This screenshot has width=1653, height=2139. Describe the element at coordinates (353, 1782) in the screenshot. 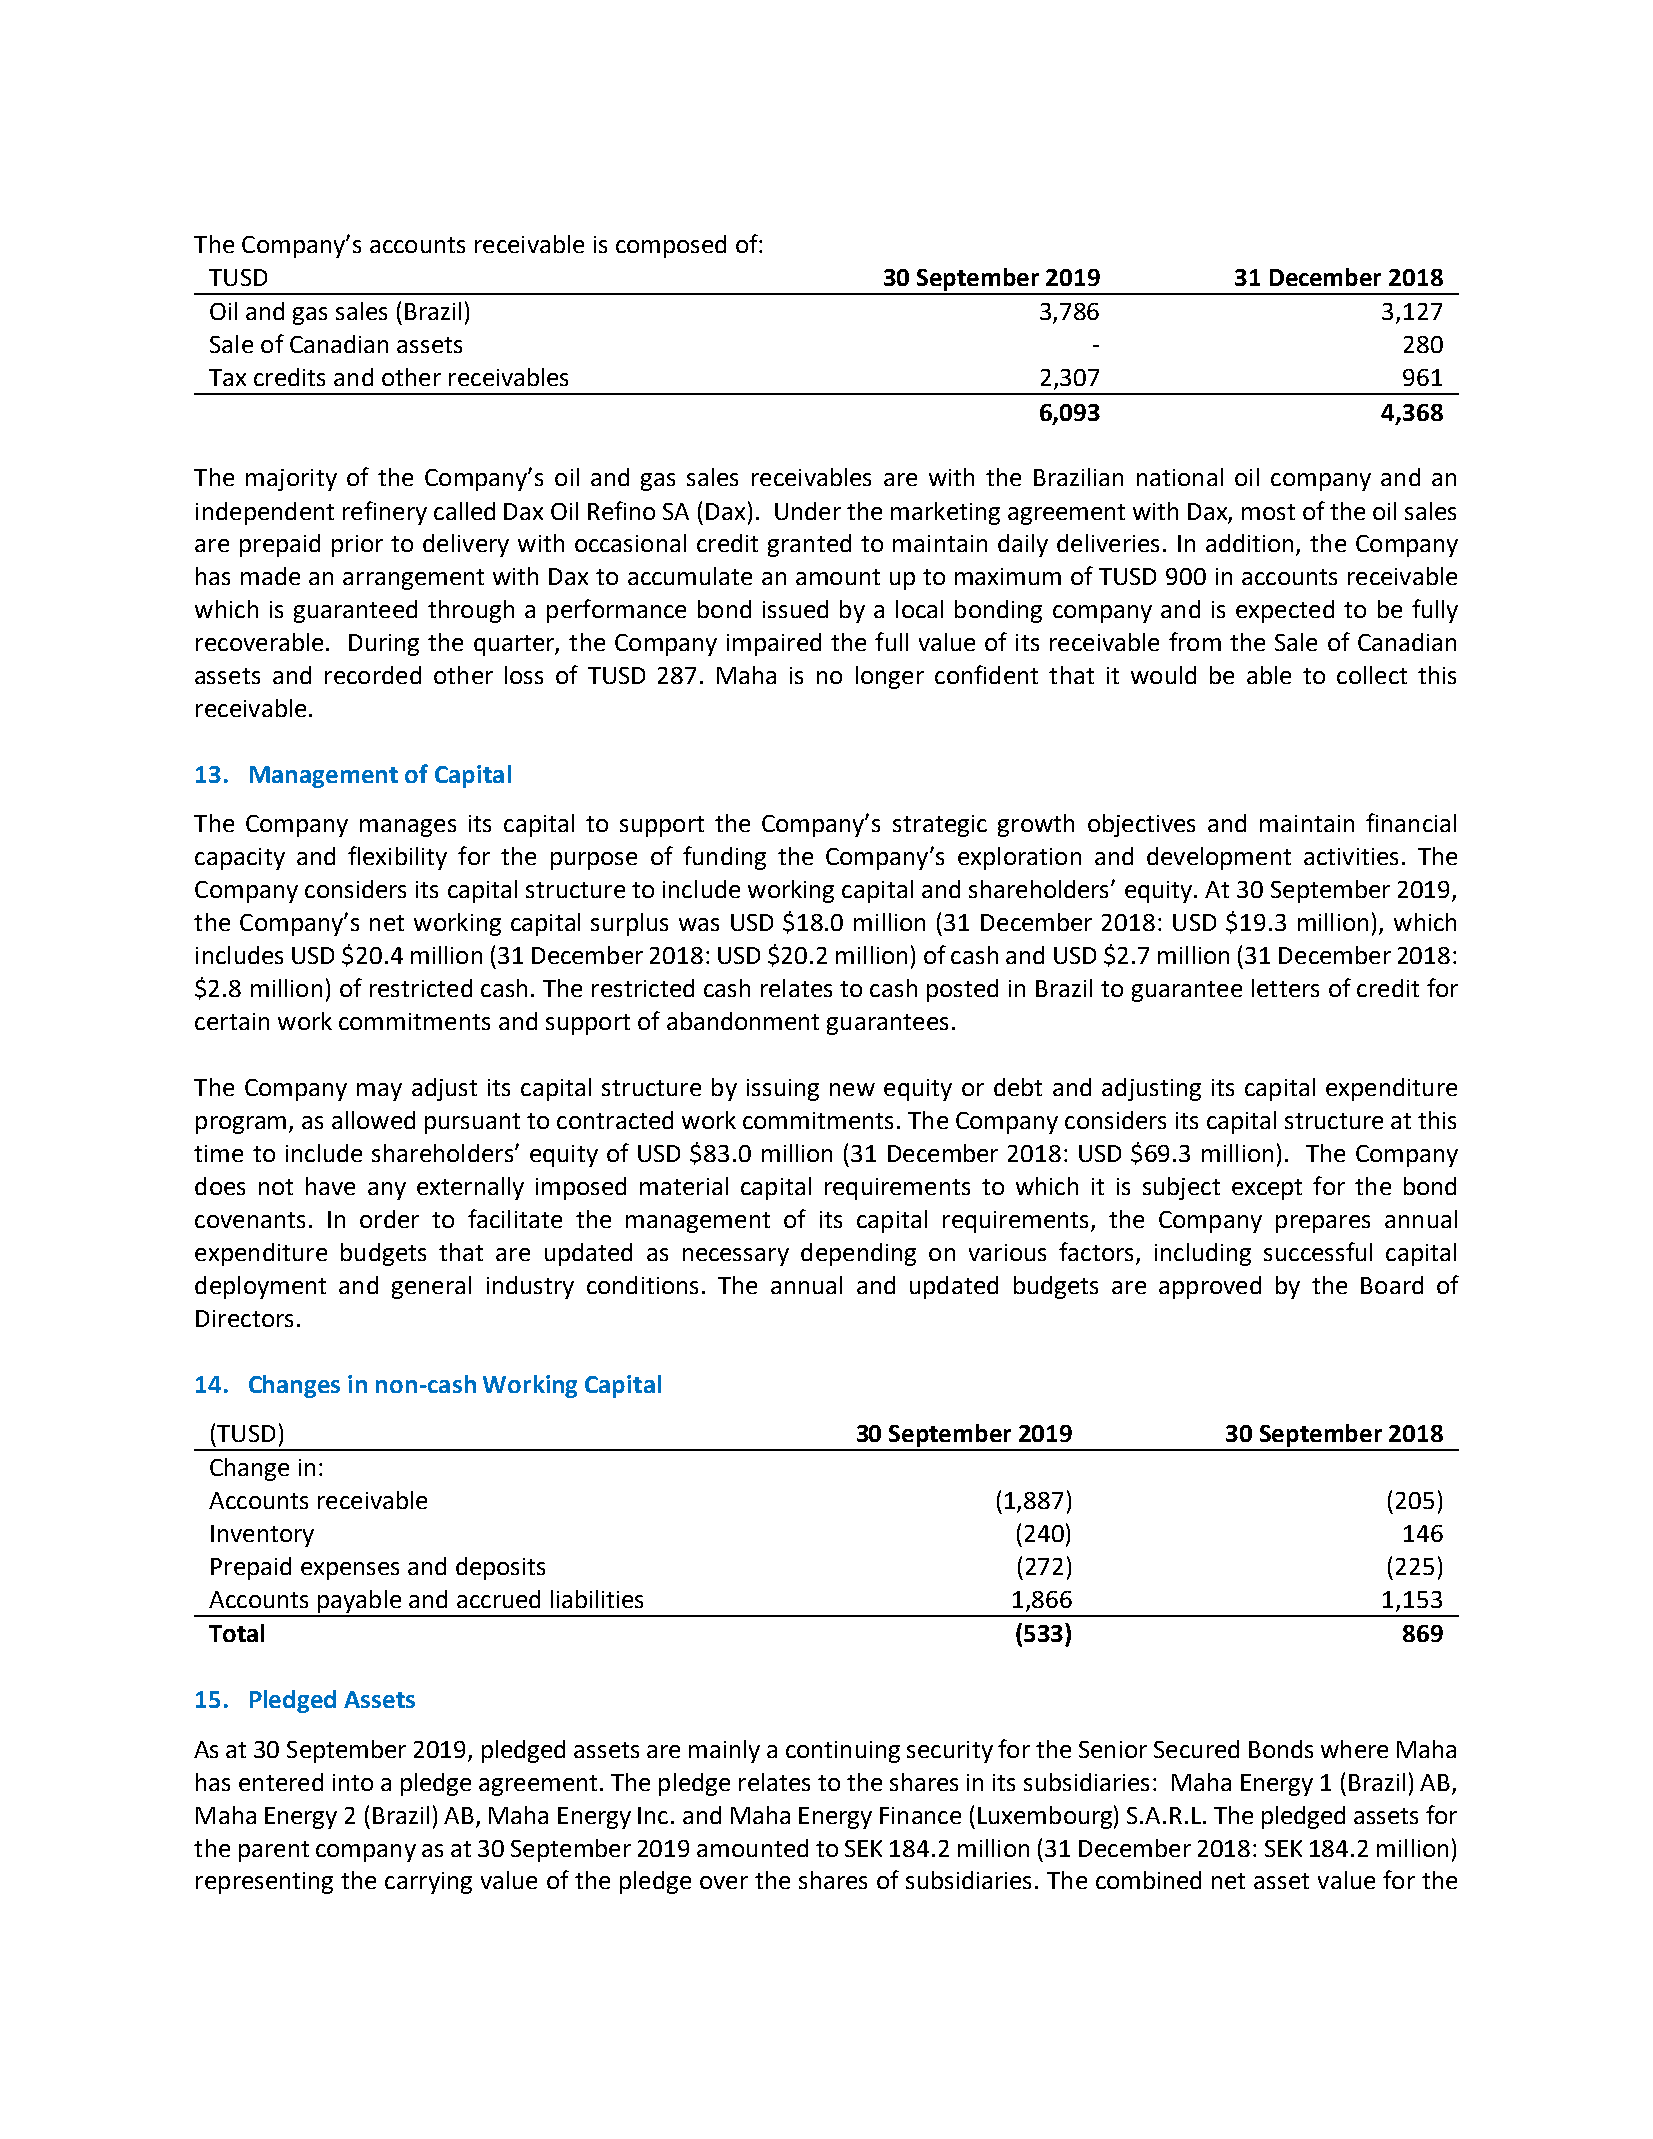

I see `into` at that location.
